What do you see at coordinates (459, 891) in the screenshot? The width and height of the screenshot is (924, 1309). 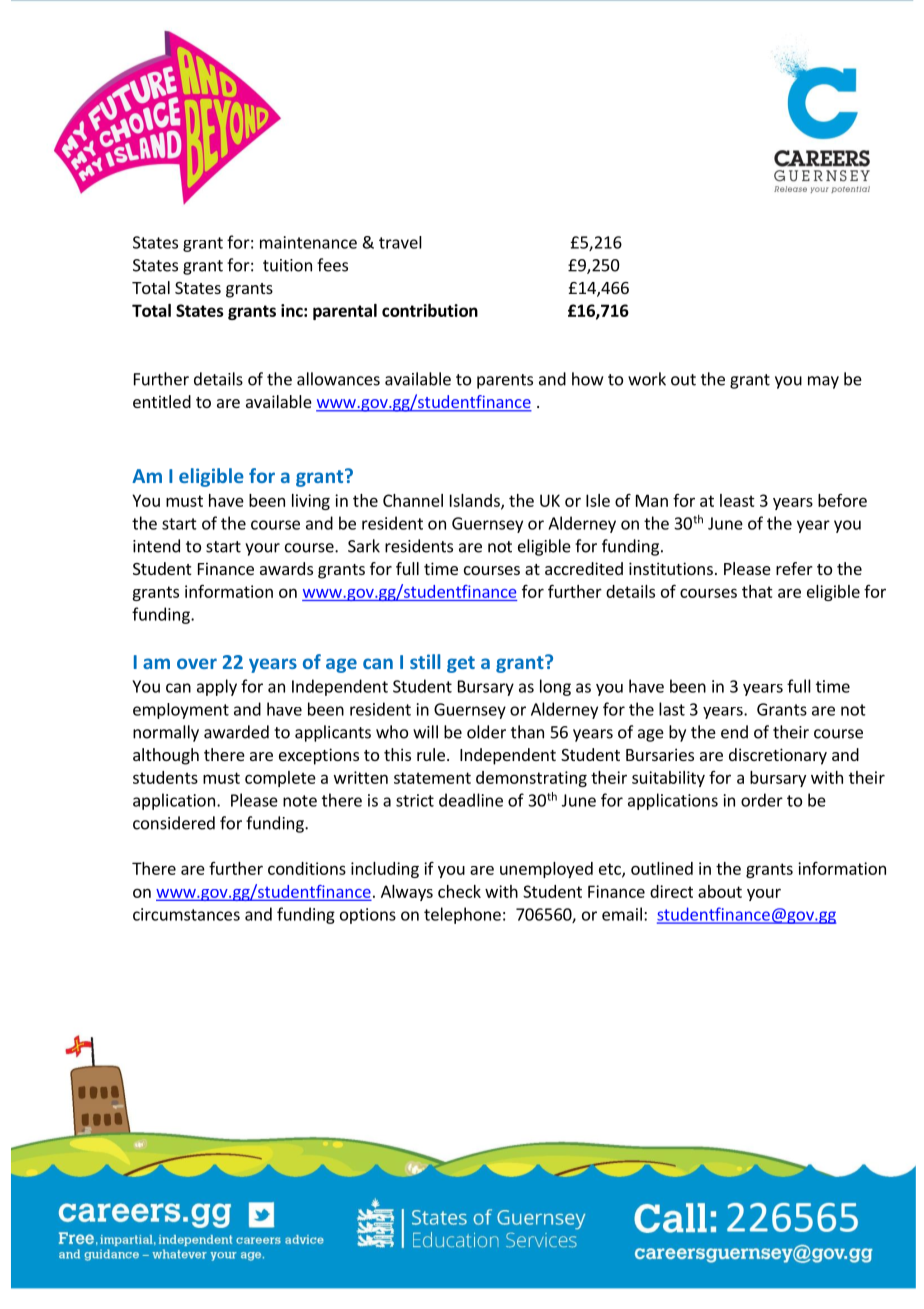 I see `check` at bounding box center [459, 891].
